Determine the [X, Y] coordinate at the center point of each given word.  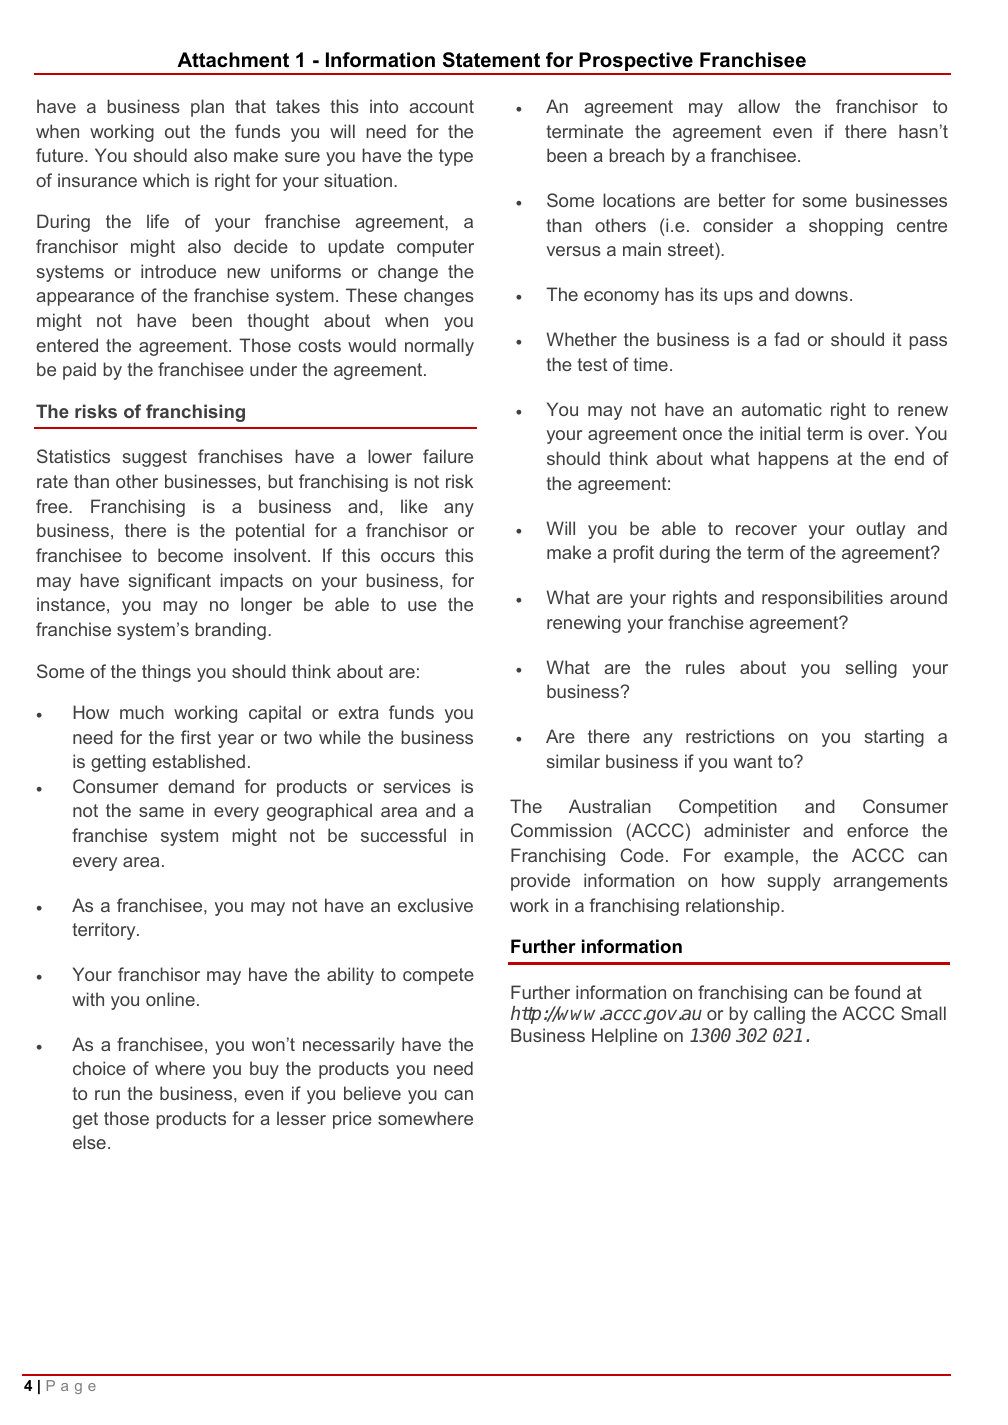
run [107, 1095]
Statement [491, 60]
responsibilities [822, 599]
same [161, 812]
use [422, 606]
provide [540, 882]
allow [759, 106]
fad [786, 339]
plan [207, 108]
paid [79, 371]
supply [794, 882]
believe [372, 1093]
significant [169, 582]
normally [439, 347]
